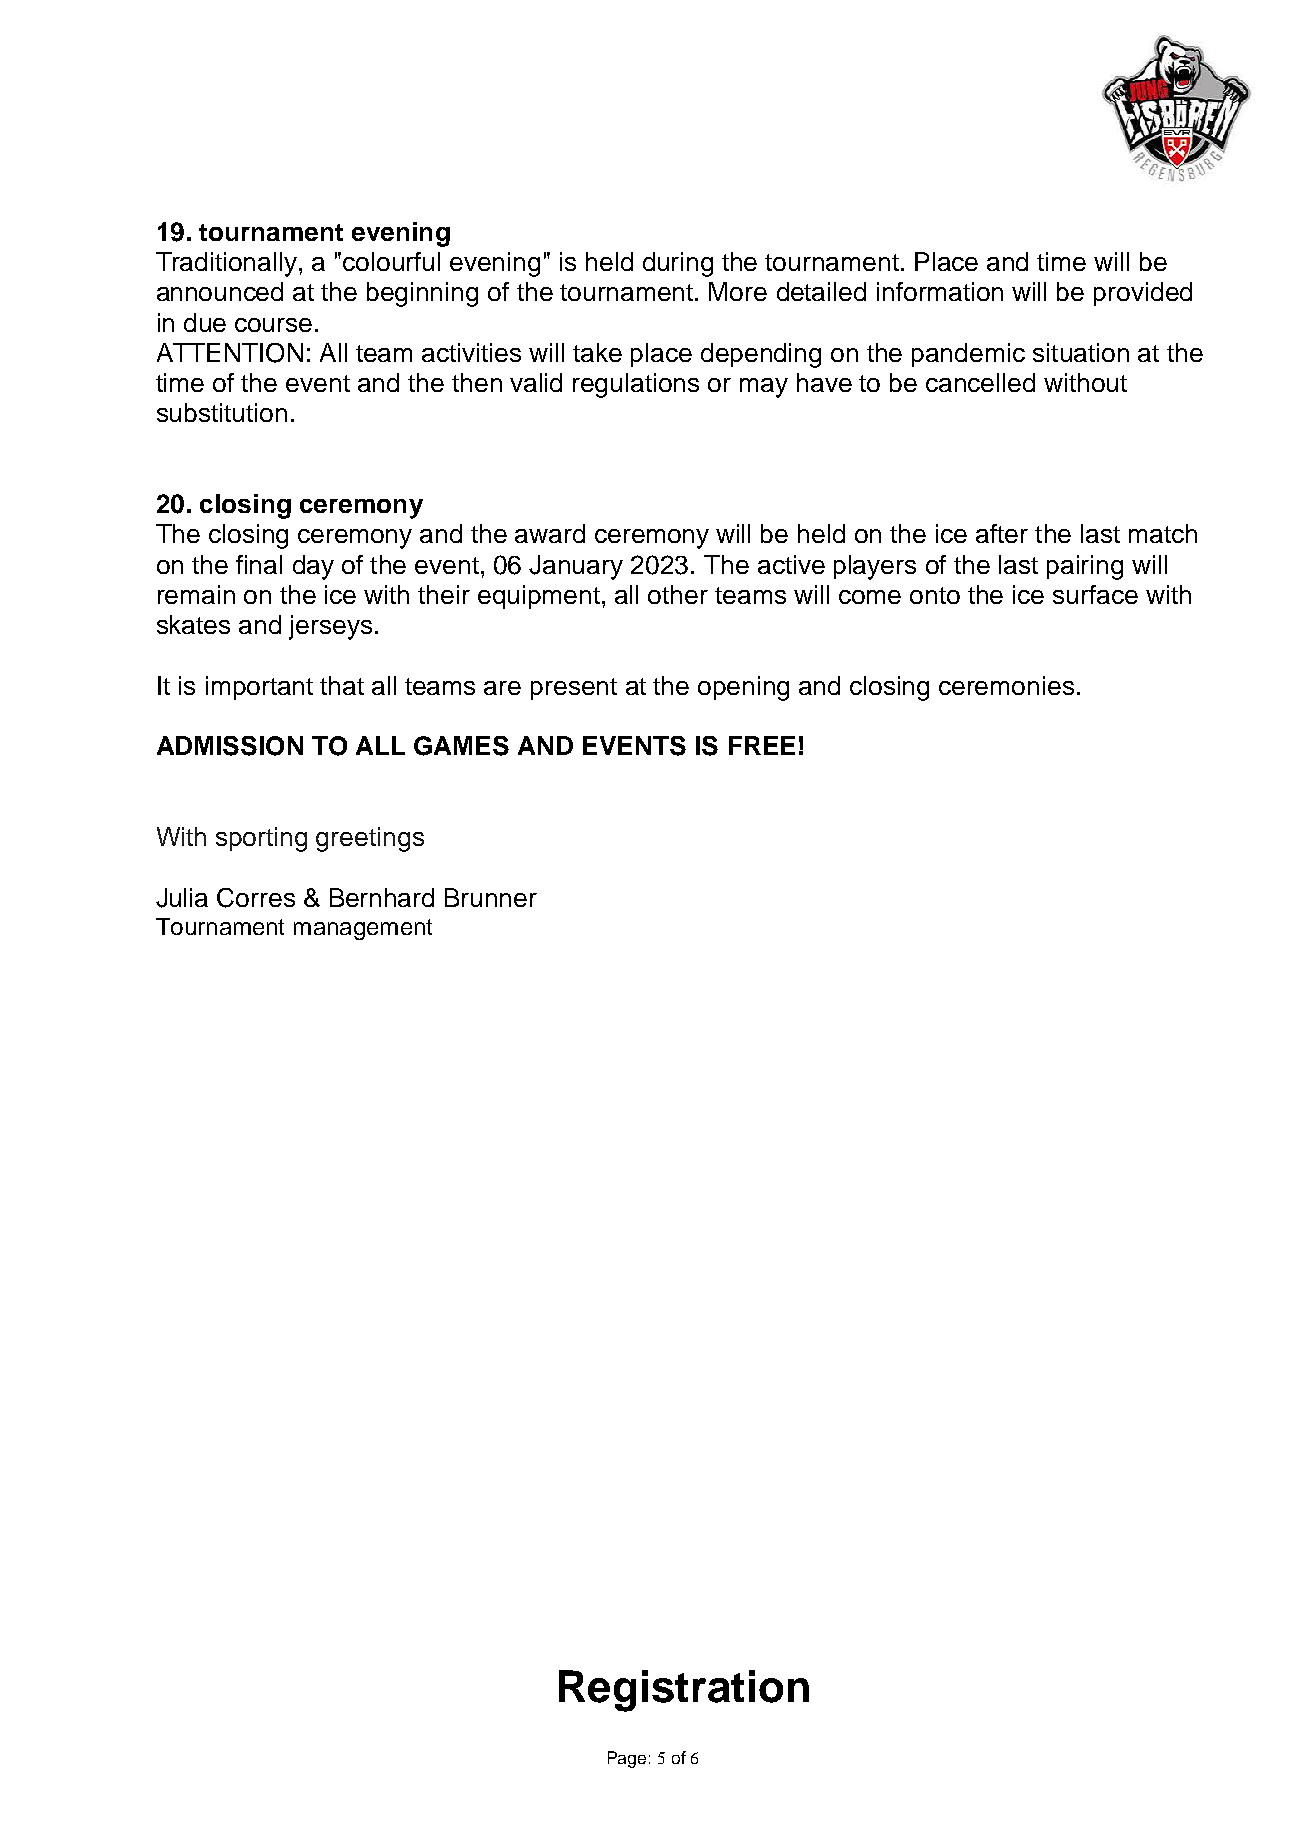 The width and height of the page is (1305, 1846). Describe the element at coordinates (1081, 352) in the page. I see `situation` at that location.
